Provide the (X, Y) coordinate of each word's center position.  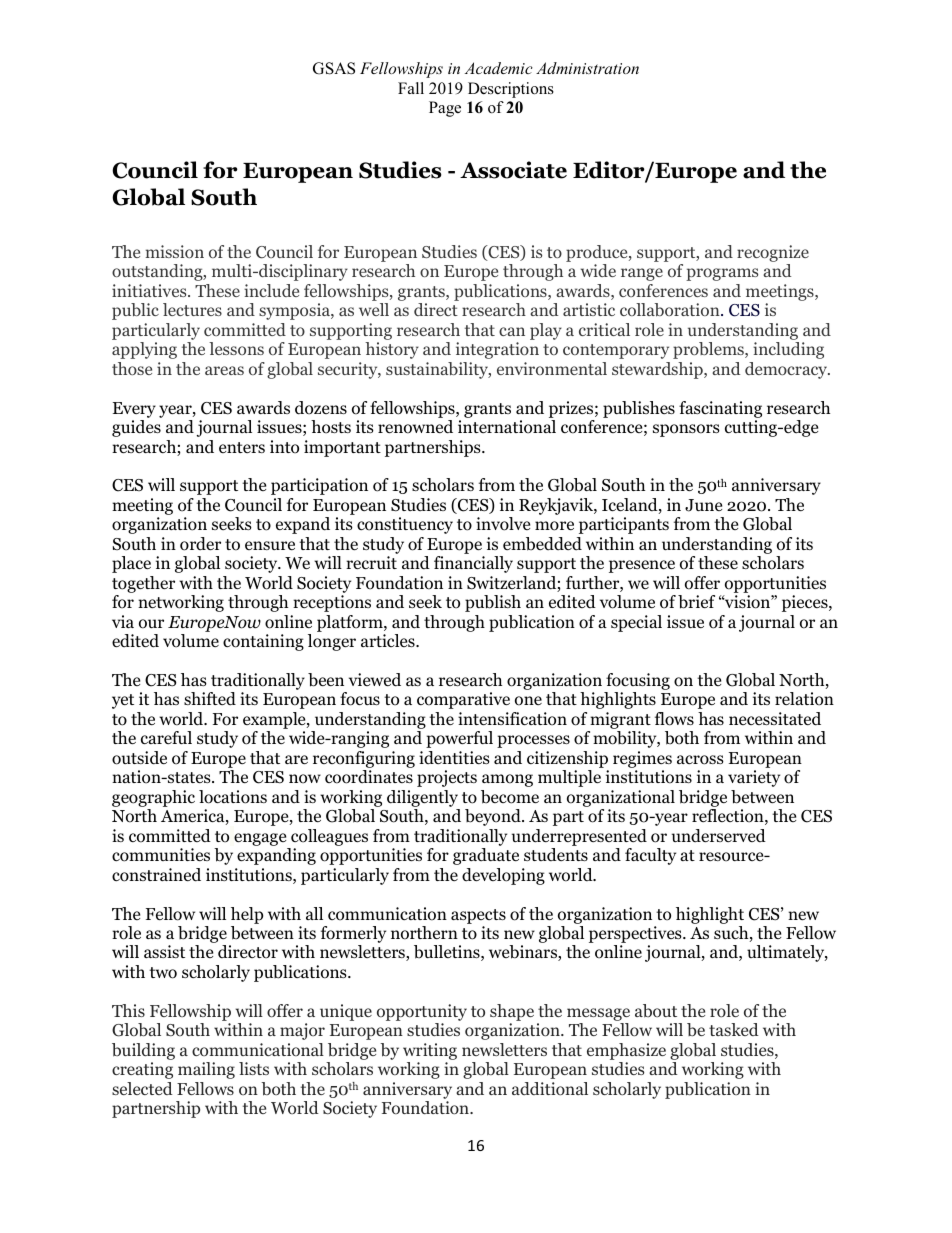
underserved (719, 836)
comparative (463, 700)
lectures (192, 309)
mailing (206, 1070)
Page (445, 109)
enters (242, 447)
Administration (587, 68)
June (703, 505)
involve (503, 524)
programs (722, 274)
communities (161, 855)
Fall (411, 88)
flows (674, 719)
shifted (210, 699)
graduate (486, 856)
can (512, 331)
